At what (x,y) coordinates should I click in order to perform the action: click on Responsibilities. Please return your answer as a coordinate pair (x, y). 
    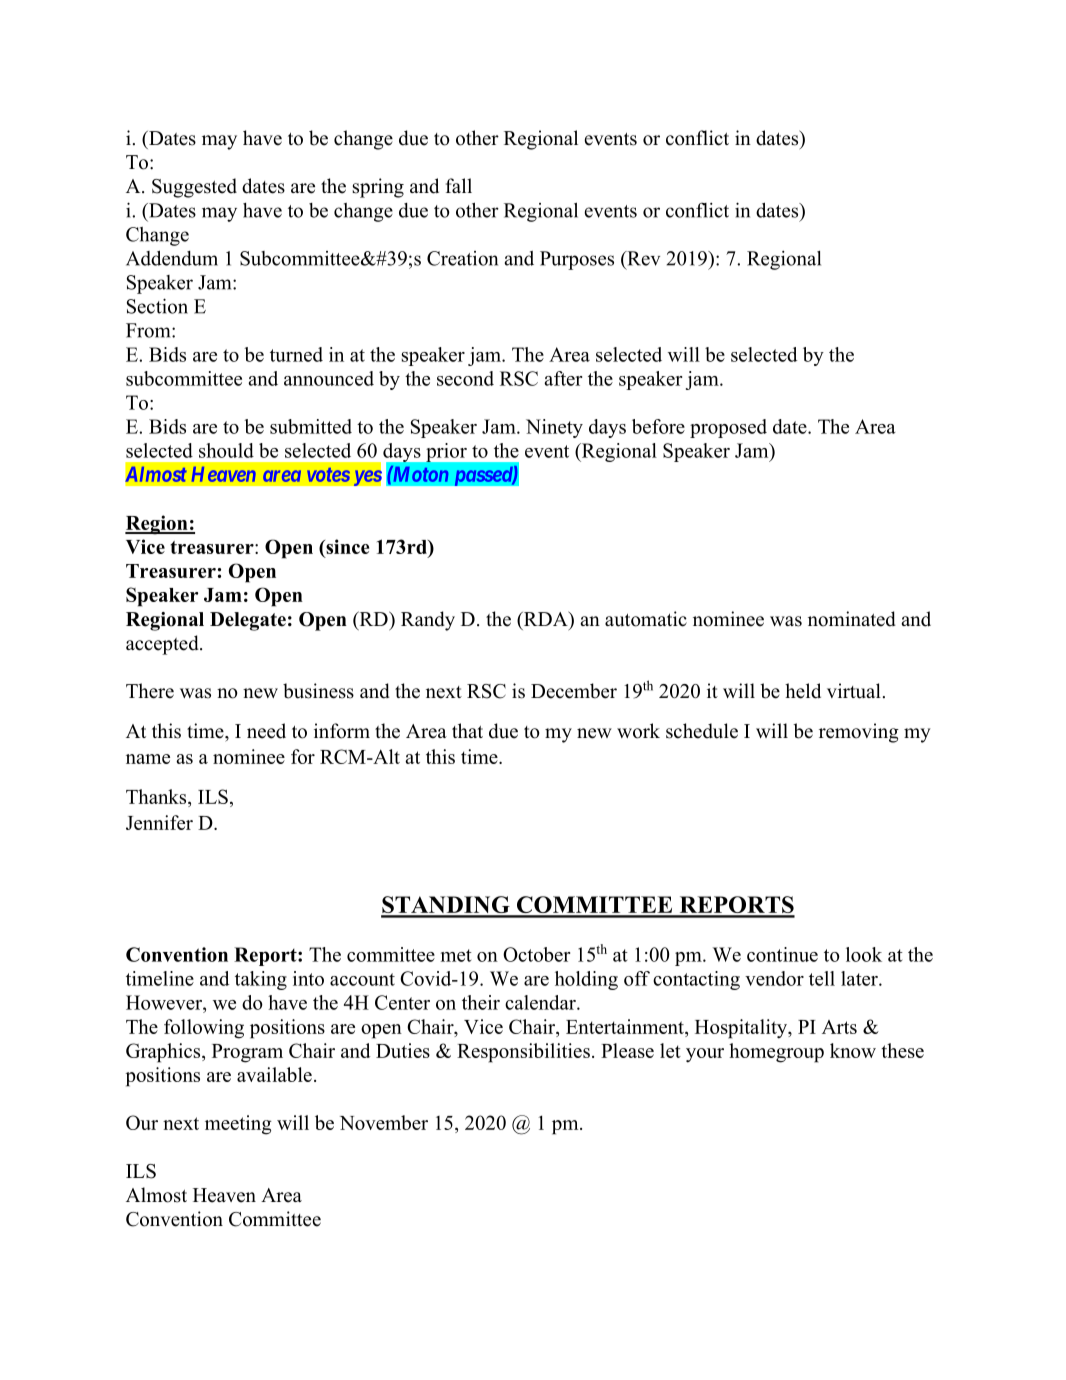
    Looking at the image, I should click on (523, 1053).
